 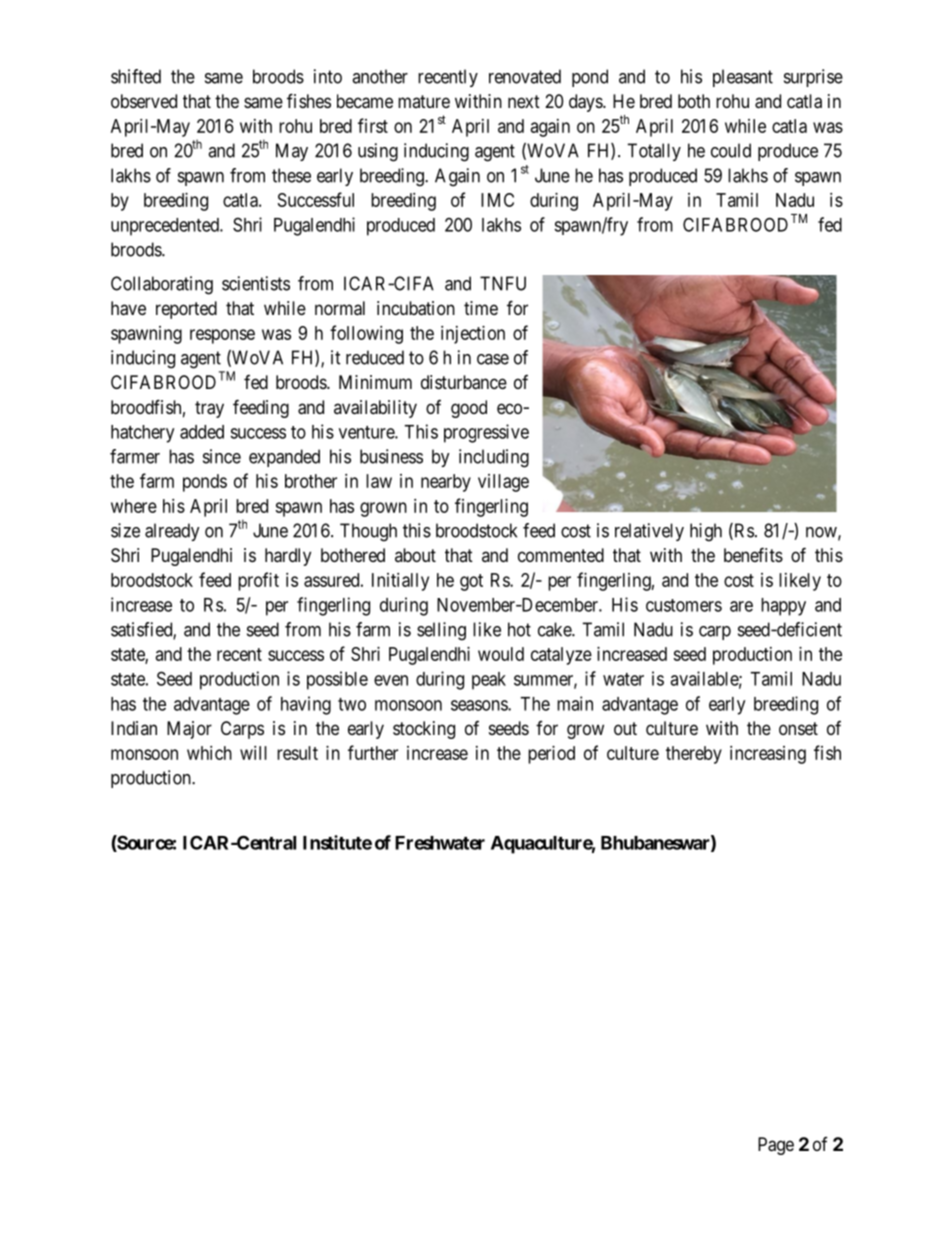 What do you see at coordinates (776, 1146) in the screenshot?
I see `Page` at bounding box center [776, 1146].
